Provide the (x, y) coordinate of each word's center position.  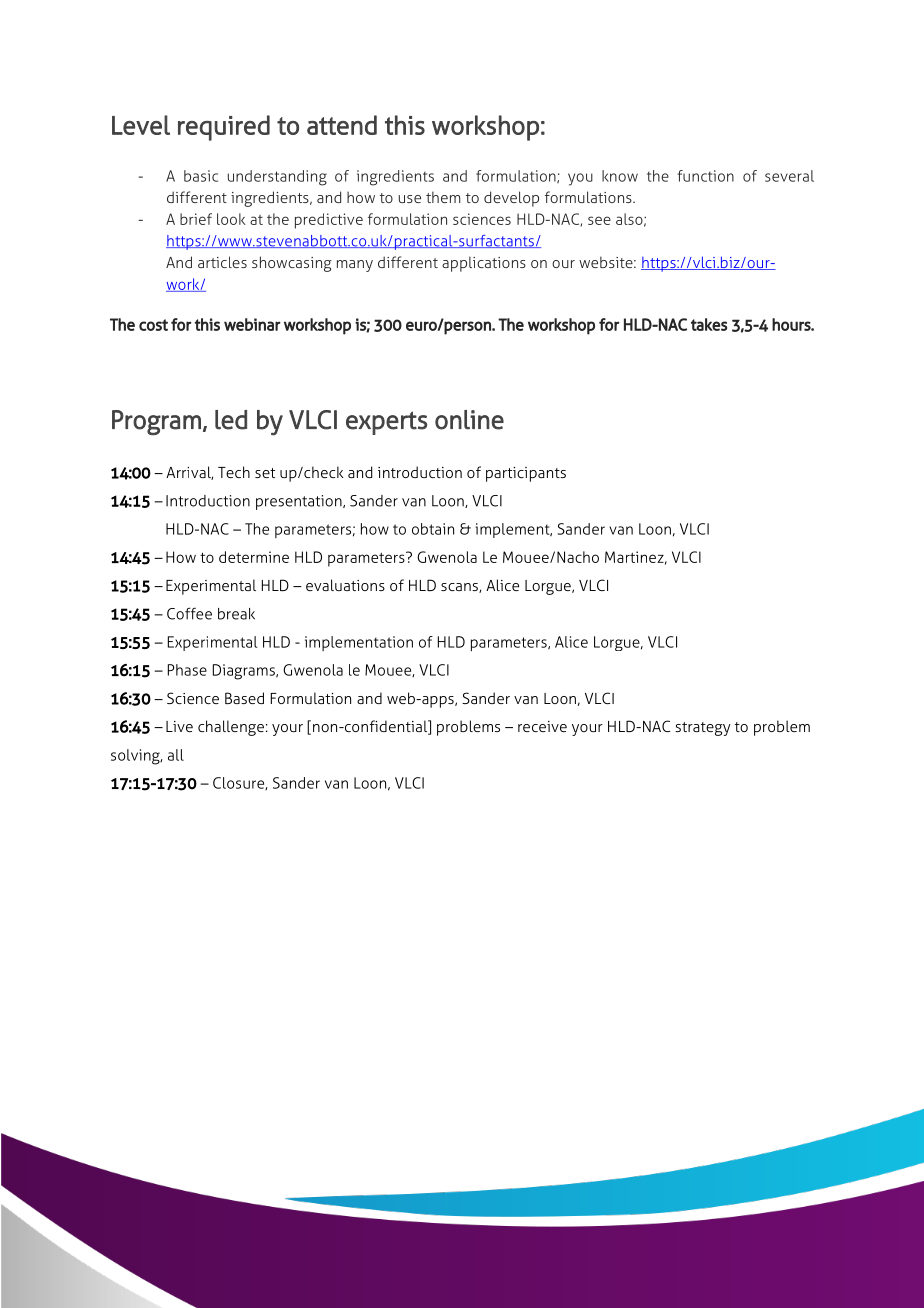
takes (709, 324)
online (469, 420)
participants (526, 474)
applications (484, 264)
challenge (231, 728)
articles (222, 262)
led (231, 420)
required (224, 128)
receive (542, 726)
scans (460, 588)
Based (244, 698)
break (236, 614)
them (443, 197)
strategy (703, 729)
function (706, 176)
